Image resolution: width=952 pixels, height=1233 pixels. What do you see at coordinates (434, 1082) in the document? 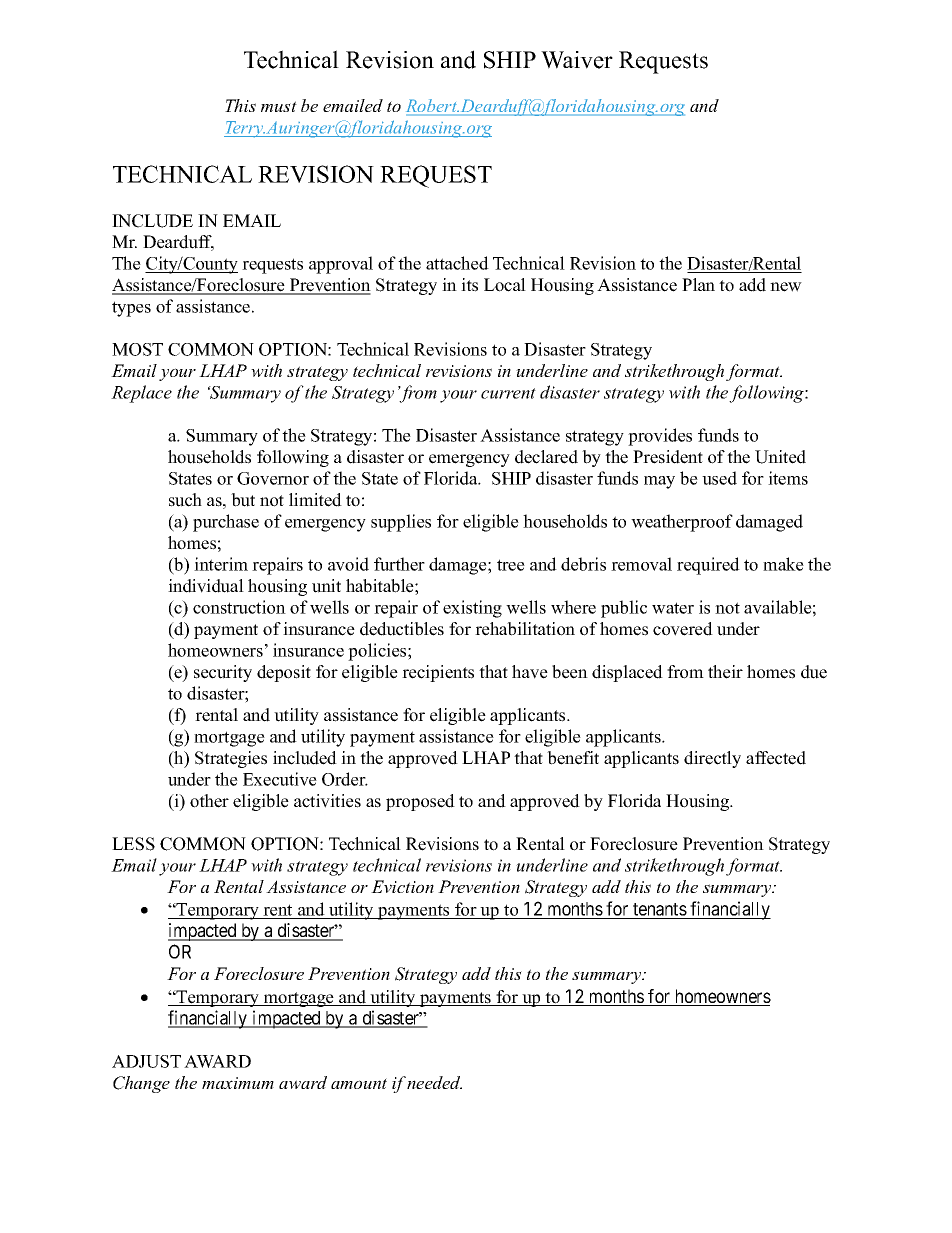
I see `needed` at bounding box center [434, 1082].
